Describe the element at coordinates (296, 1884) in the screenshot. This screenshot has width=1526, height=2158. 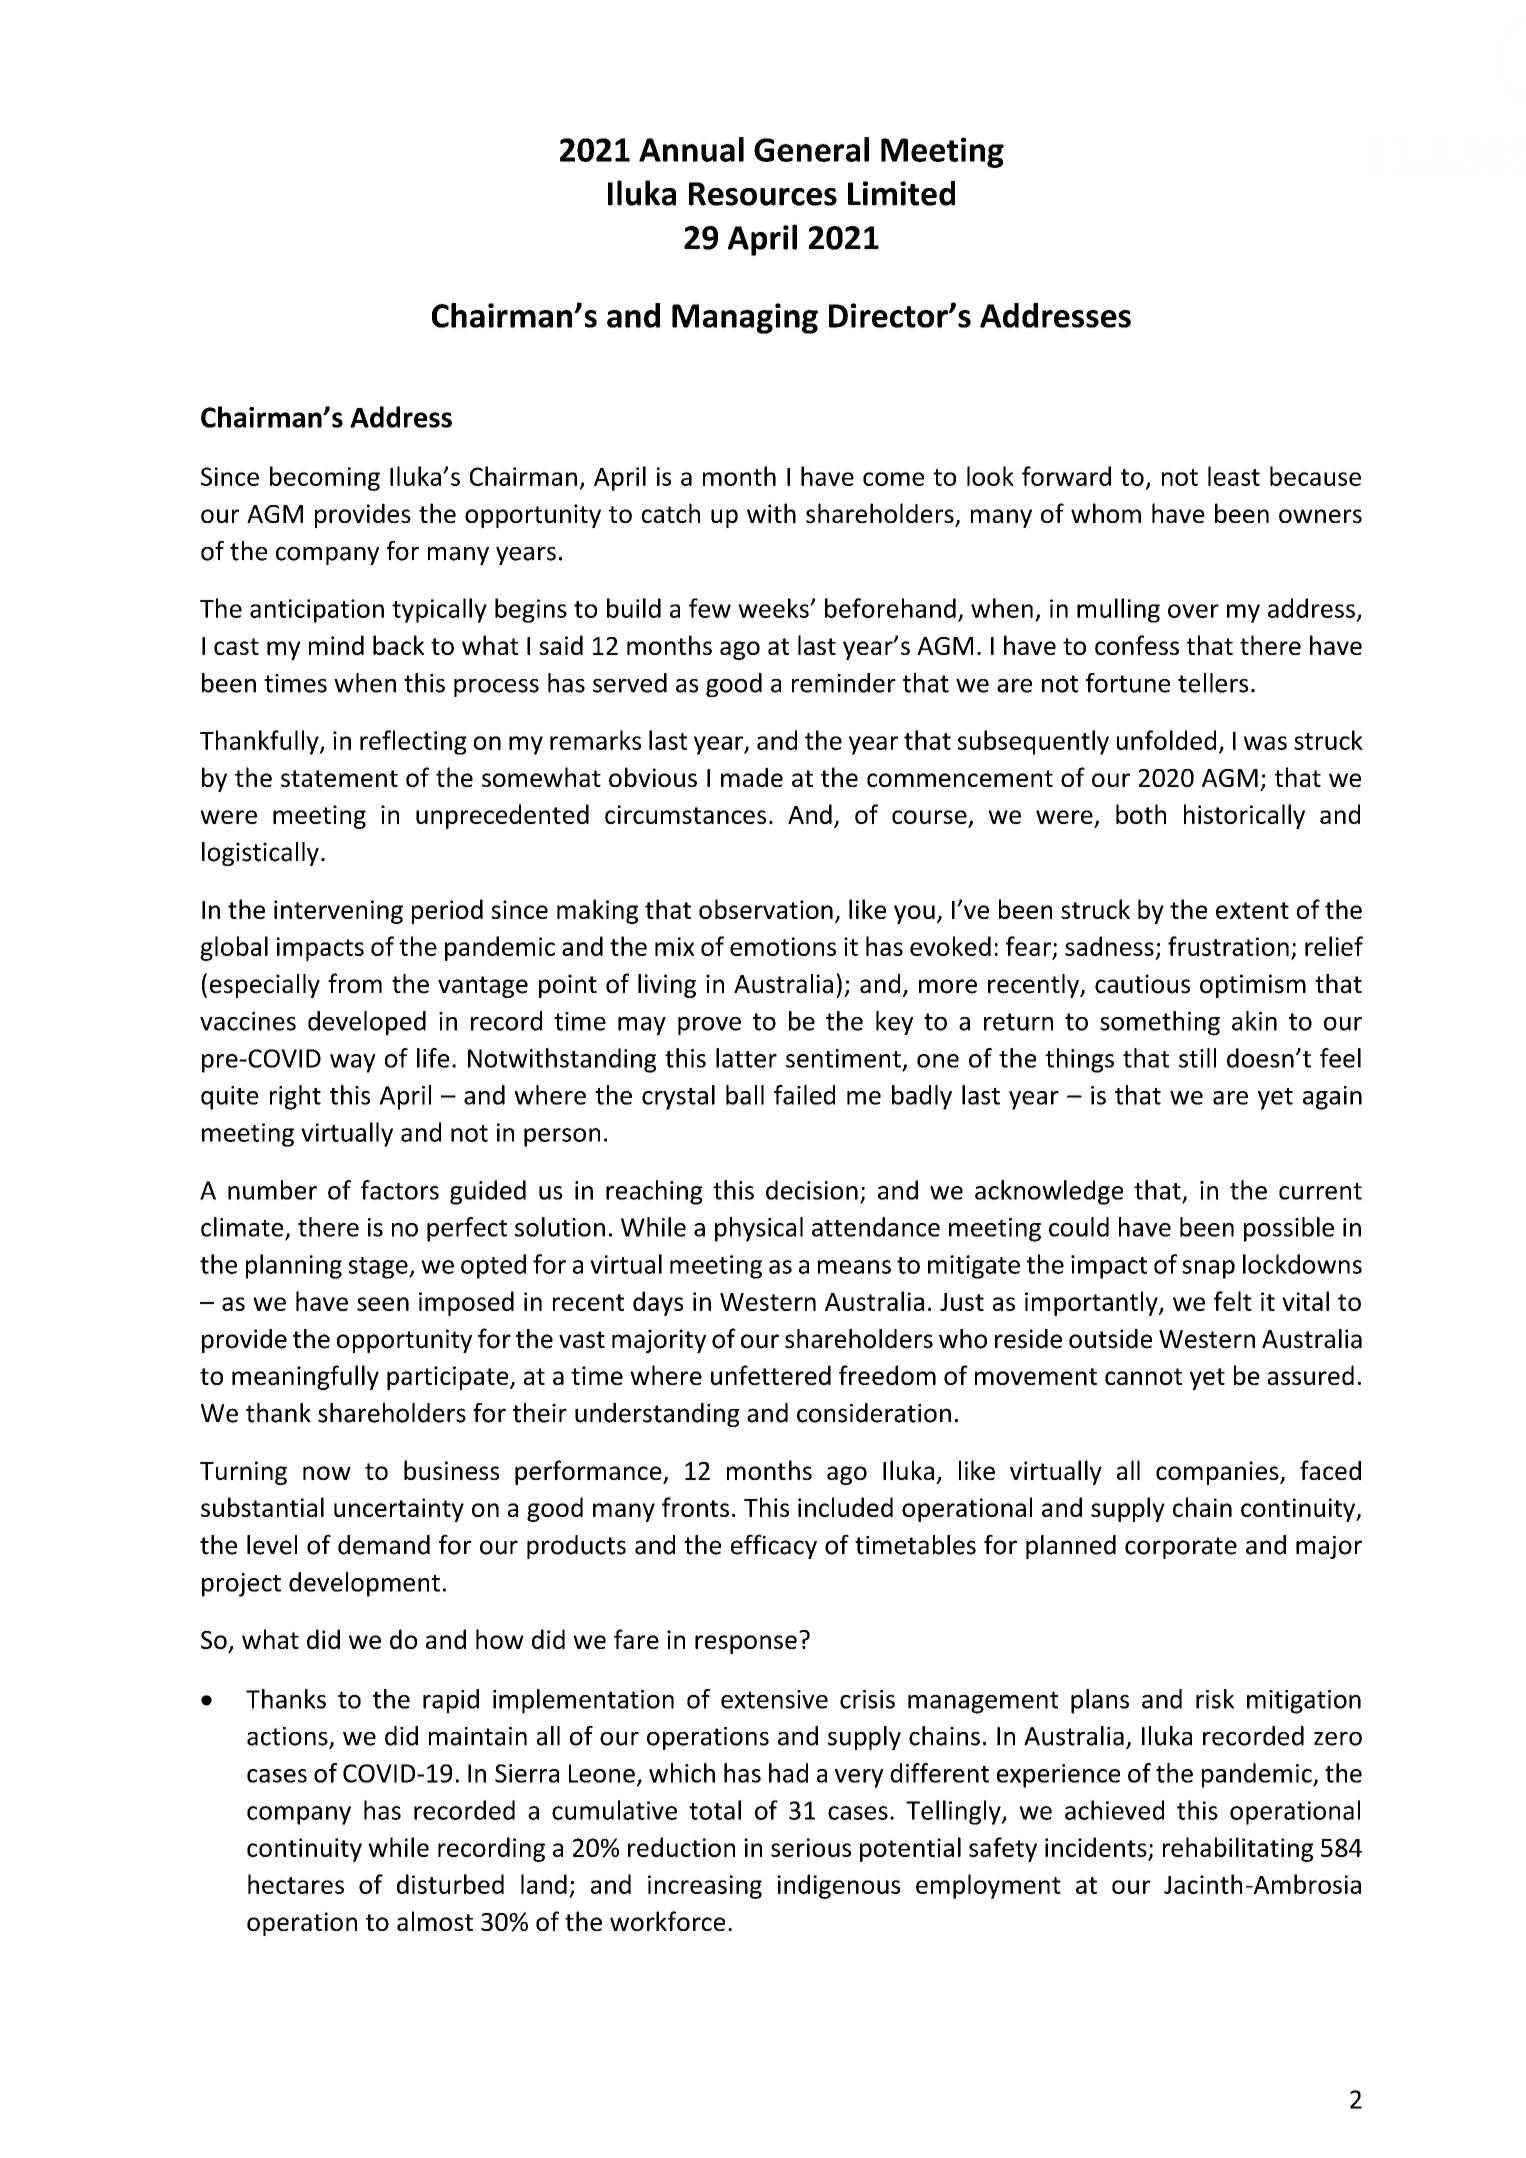
I see `hectares` at that location.
